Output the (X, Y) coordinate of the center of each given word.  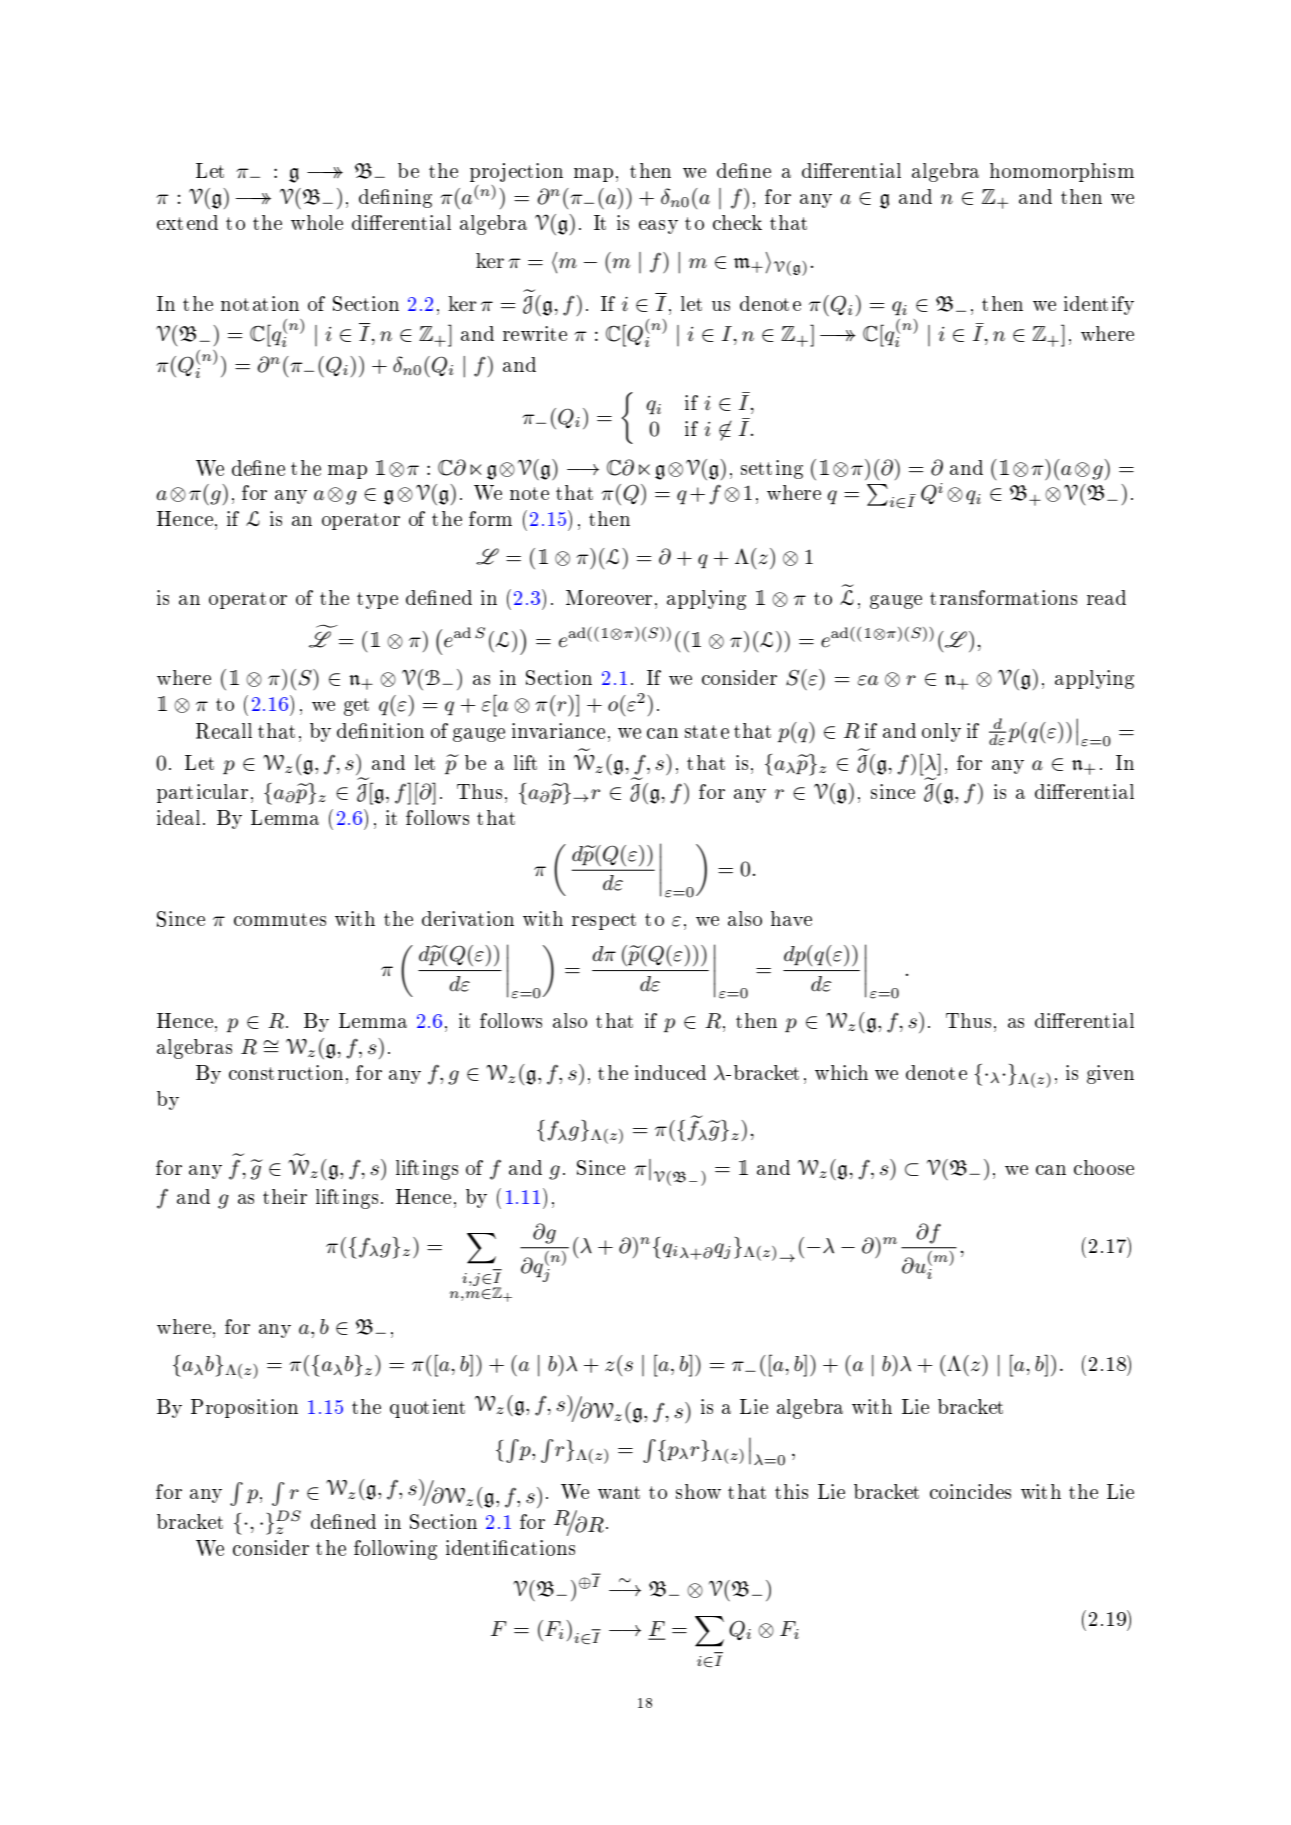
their (285, 1196)
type (377, 600)
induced (670, 1072)
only (941, 732)
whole (317, 222)
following (395, 1550)
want (619, 1492)
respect (604, 921)
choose (1104, 1167)
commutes (280, 919)
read (1106, 597)
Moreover (609, 597)
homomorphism (1062, 172)
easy (658, 227)
